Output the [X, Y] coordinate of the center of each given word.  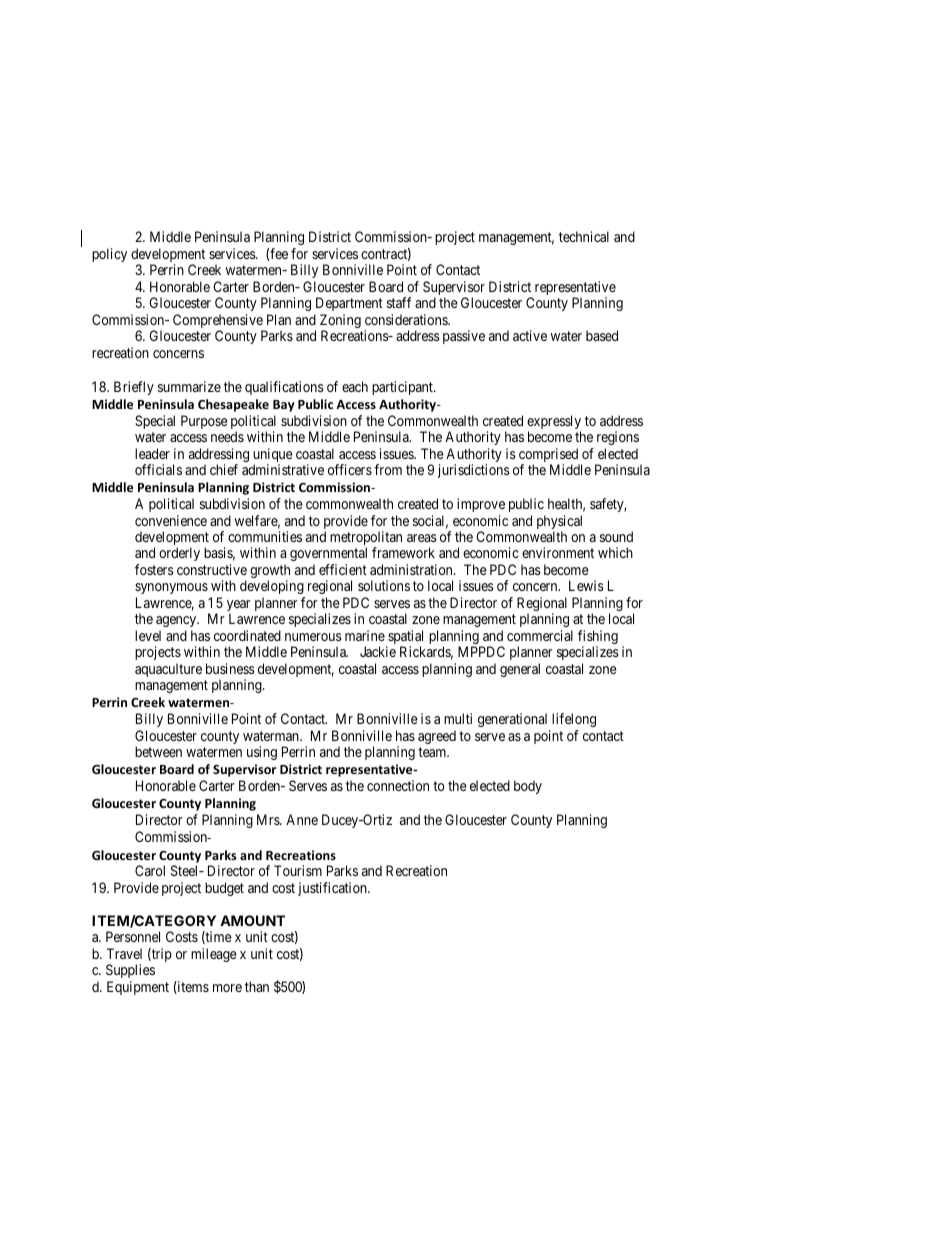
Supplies [130, 971]
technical [584, 236]
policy [109, 255]
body [528, 787]
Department [349, 304]
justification [333, 889]
